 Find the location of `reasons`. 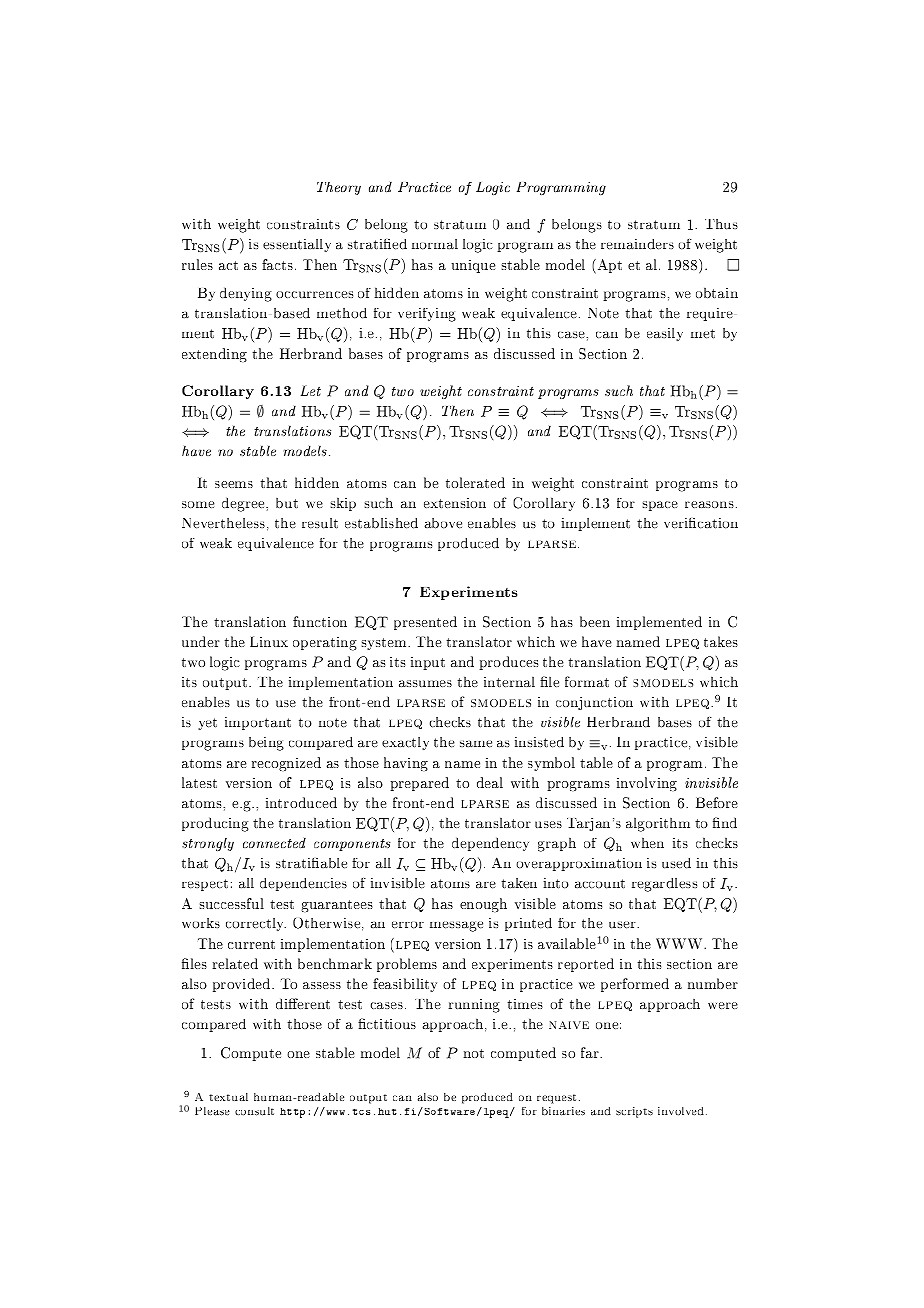

reasons is located at coordinates (709, 504).
